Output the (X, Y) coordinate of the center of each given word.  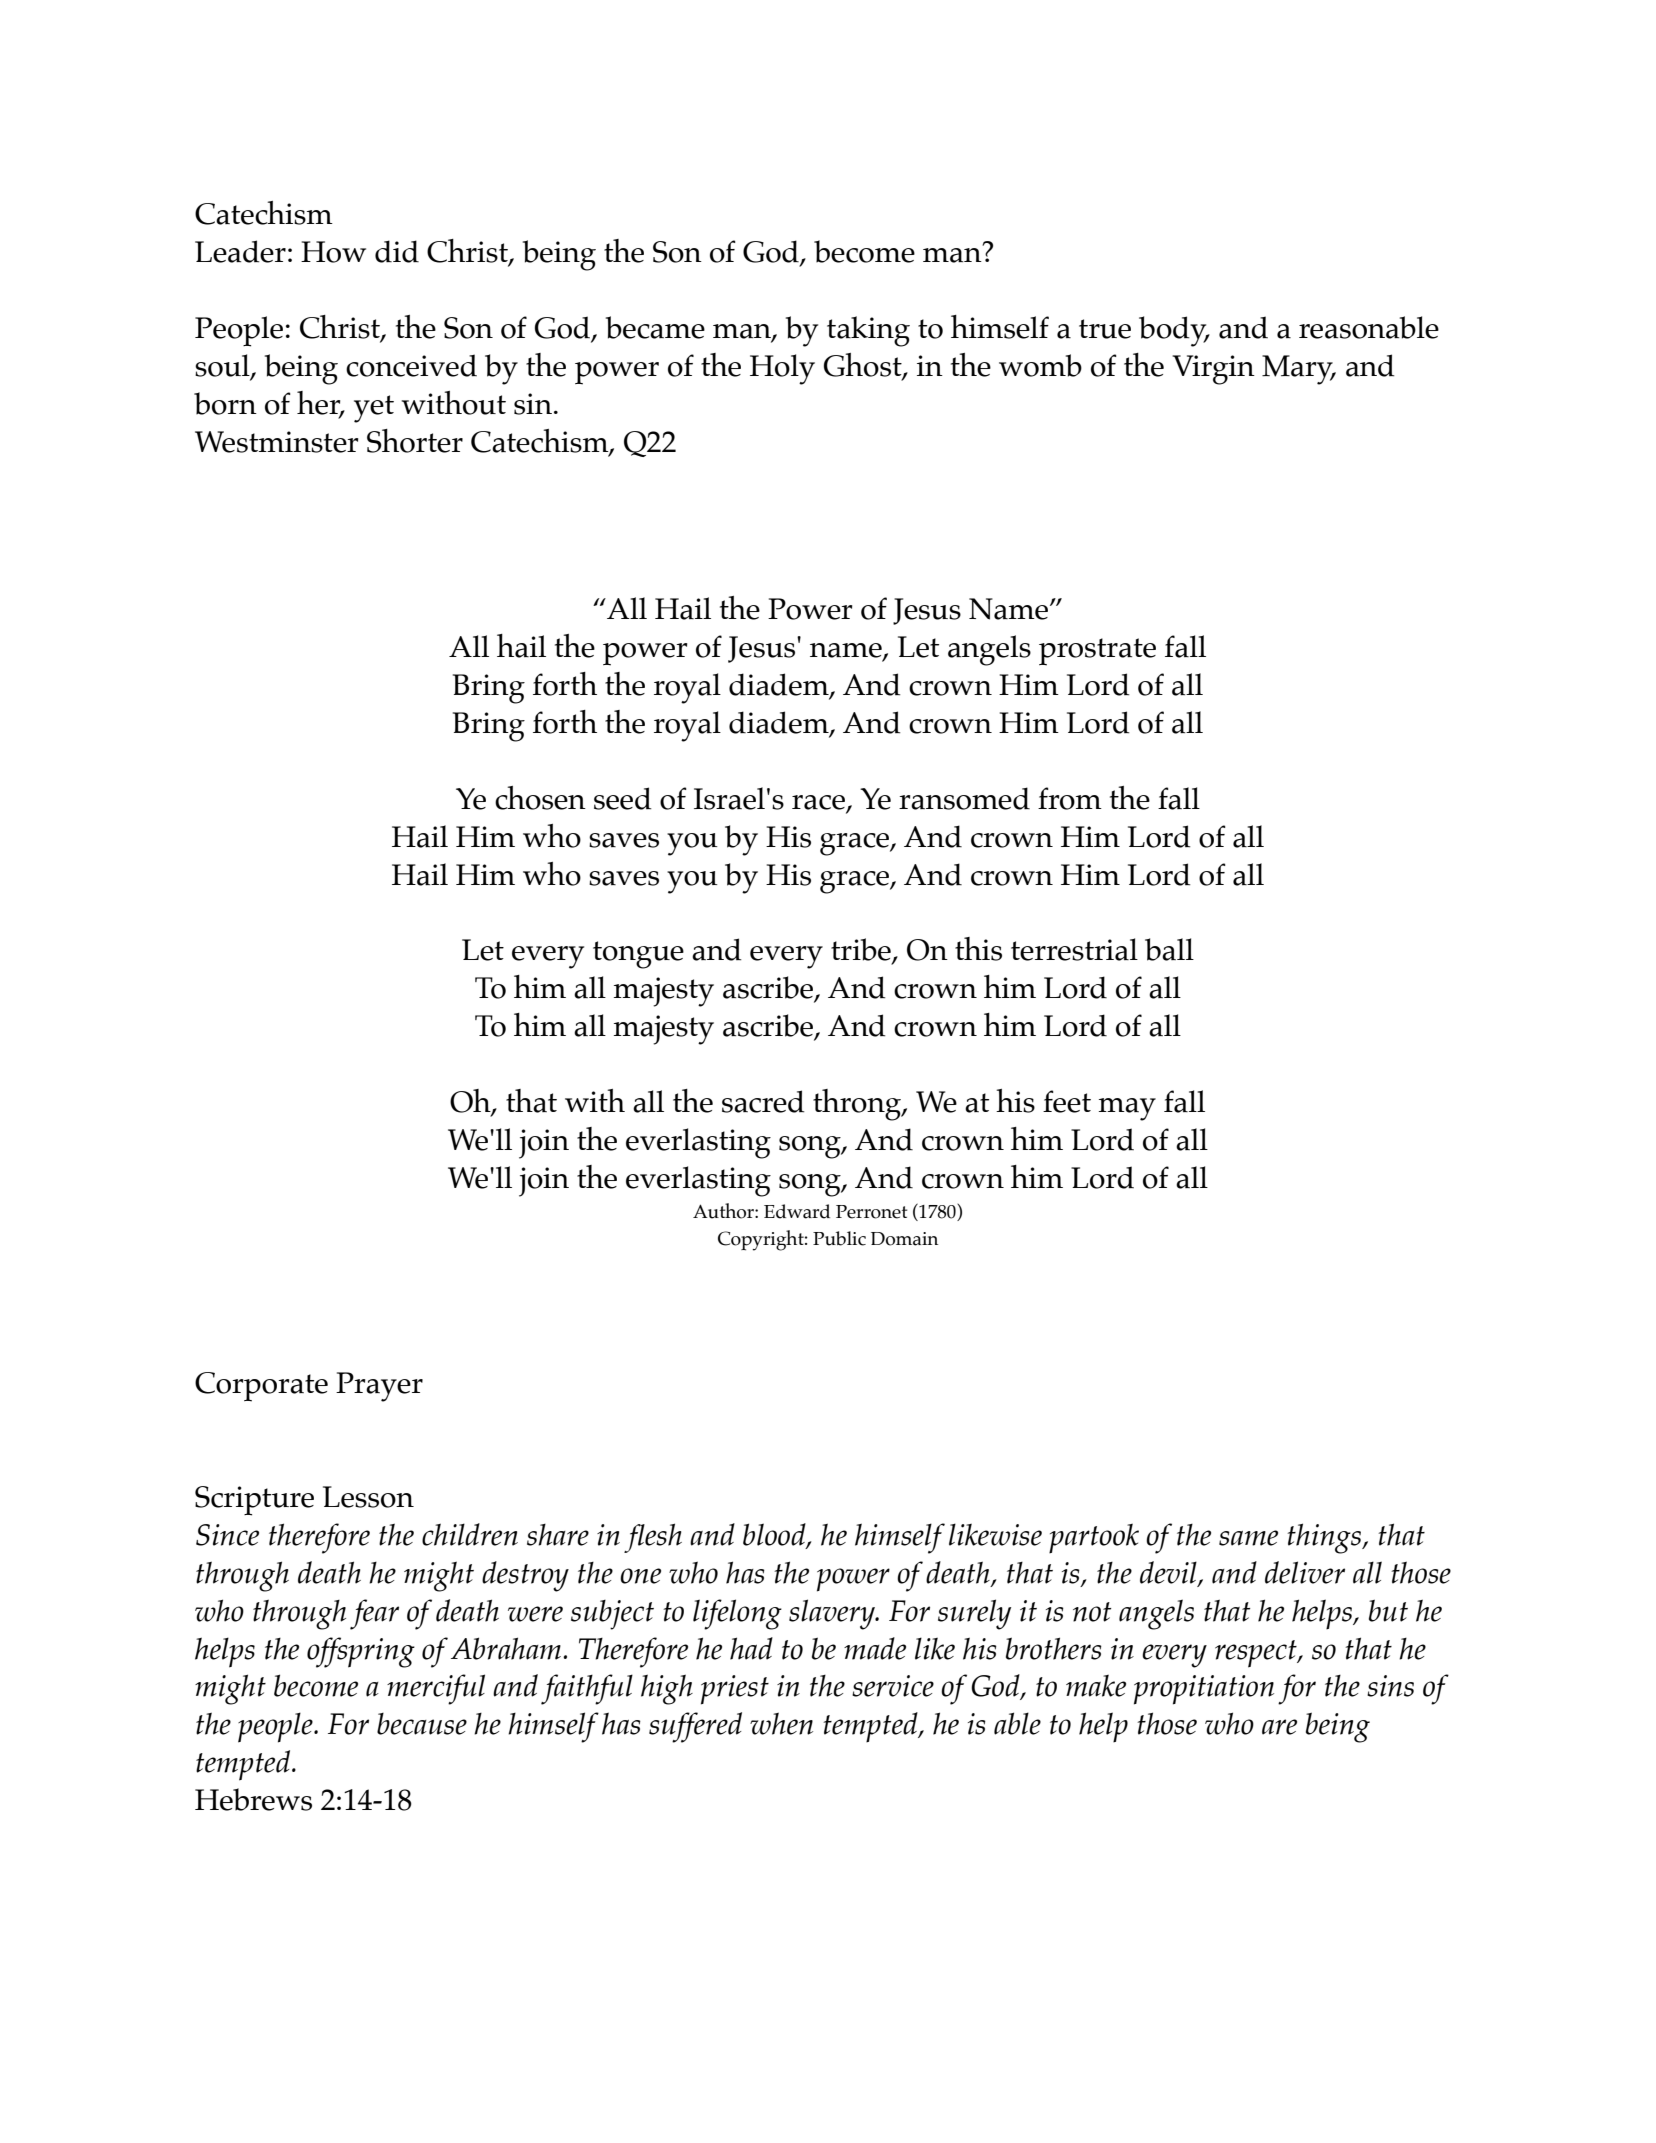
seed (623, 798)
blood (775, 1535)
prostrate (1097, 652)
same (1248, 1538)
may (1127, 1109)
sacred (763, 1101)
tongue (638, 955)
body (1174, 331)
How (333, 252)
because (422, 1724)
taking (868, 331)
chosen (540, 798)
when (781, 1723)
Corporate (261, 1387)
